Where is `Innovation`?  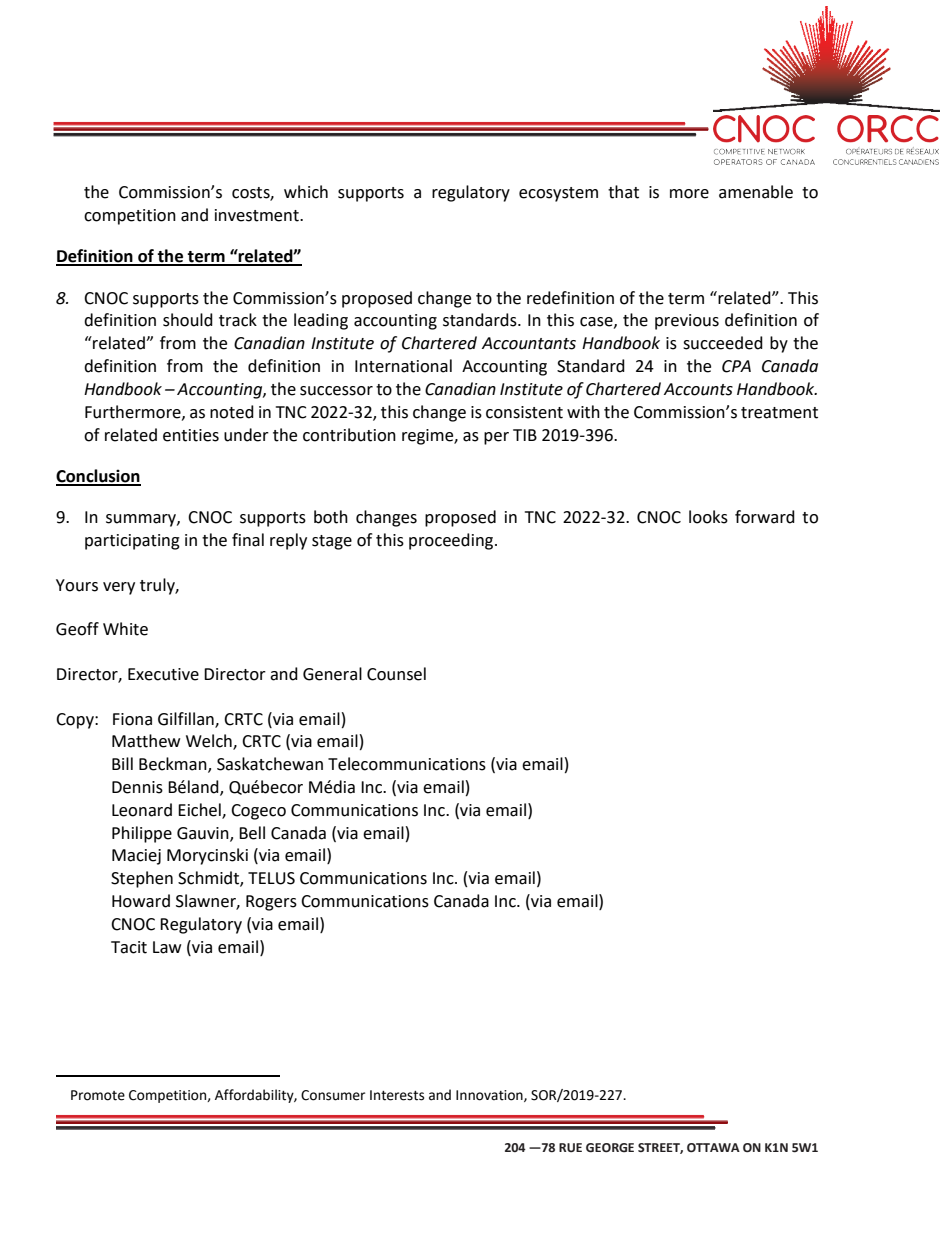
Innovation is located at coordinates (490, 1096).
